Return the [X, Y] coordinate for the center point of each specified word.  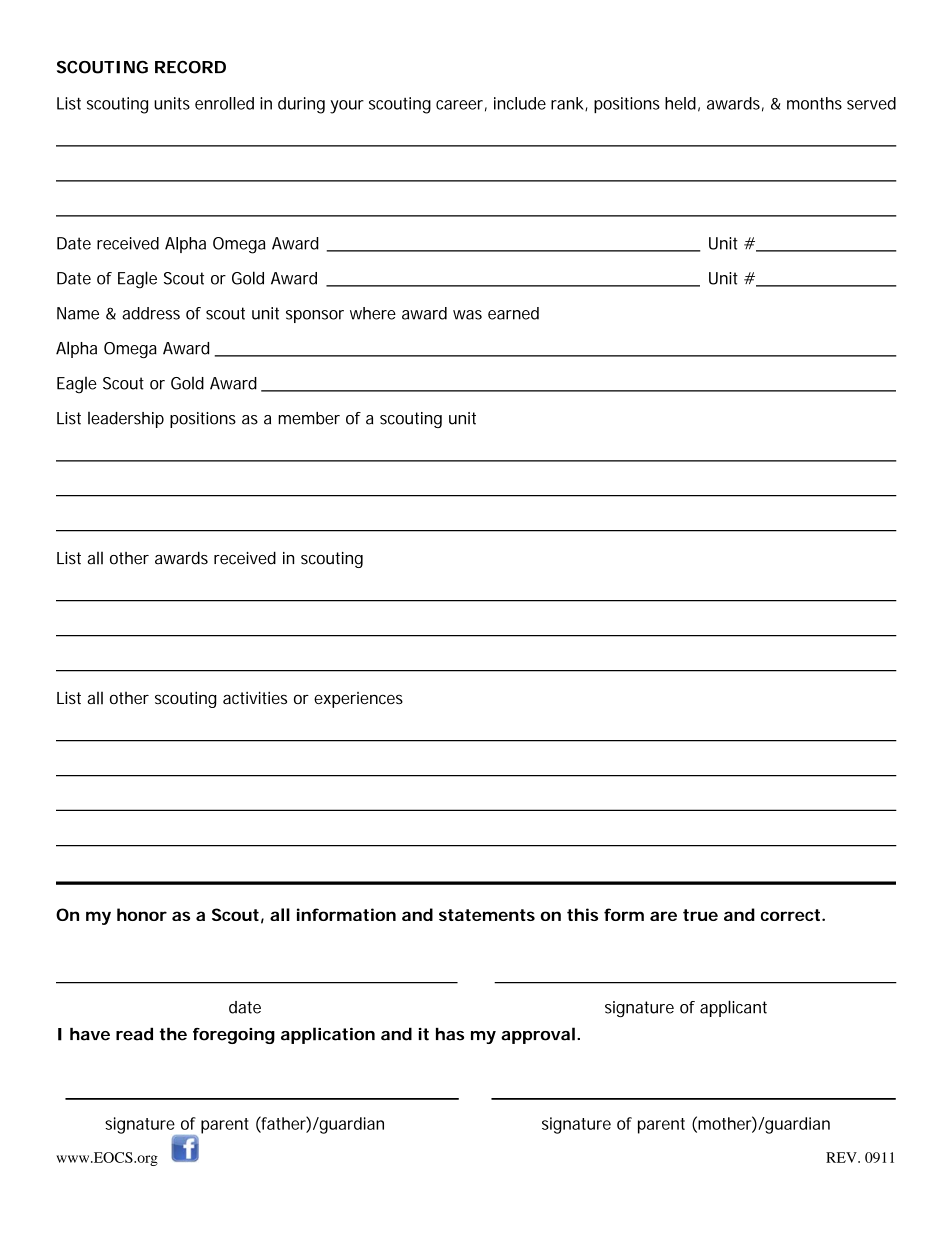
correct [792, 915]
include [520, 103]
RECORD [190, 67]
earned [513, 313]
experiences [358, 700]
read [134, 1034]
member [309, 418]
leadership [126, 420]
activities [255, 697]
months [814, 103]
